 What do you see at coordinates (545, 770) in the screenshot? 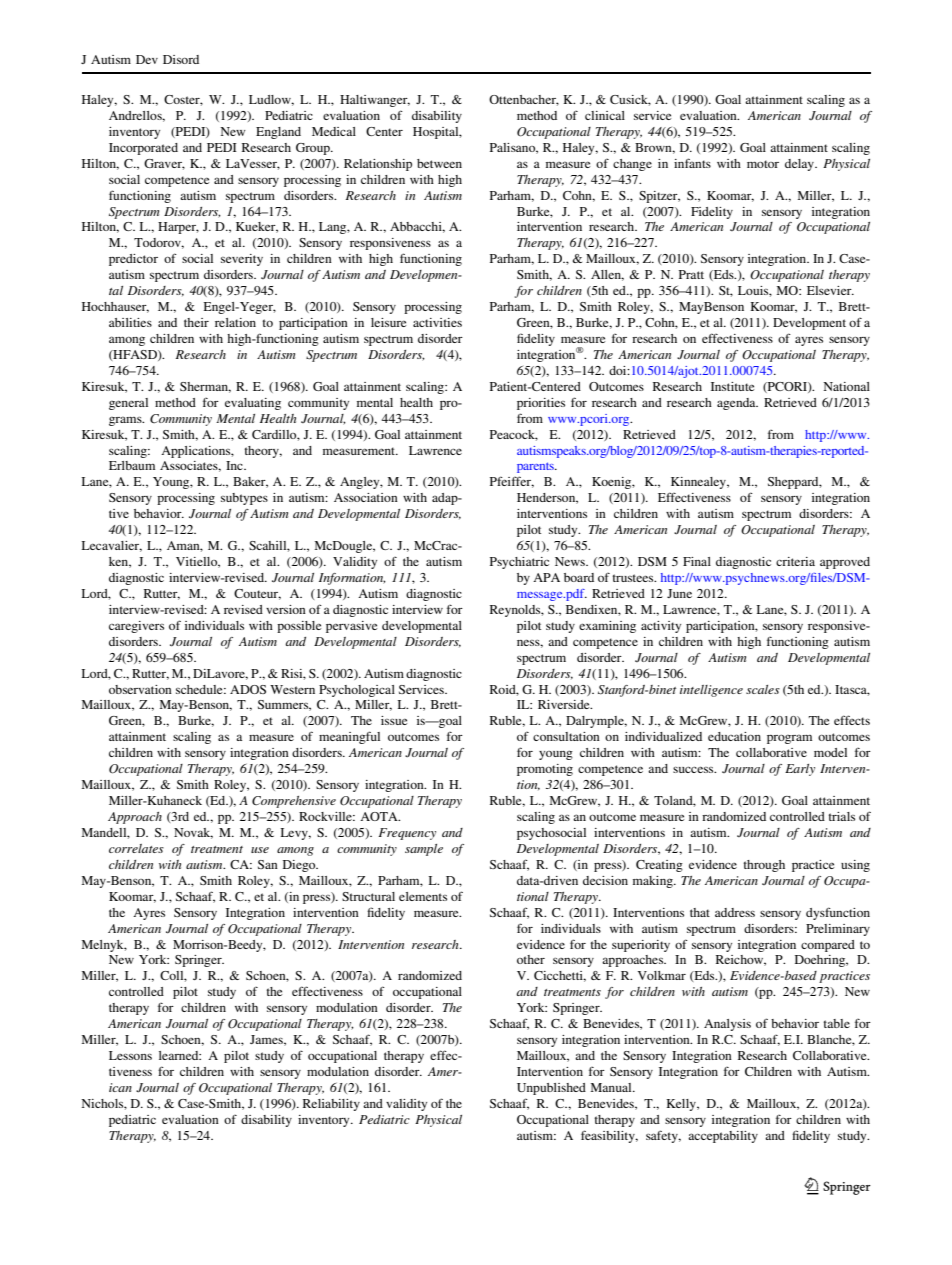
I see `promoting` at bounding box center [545, 770].
